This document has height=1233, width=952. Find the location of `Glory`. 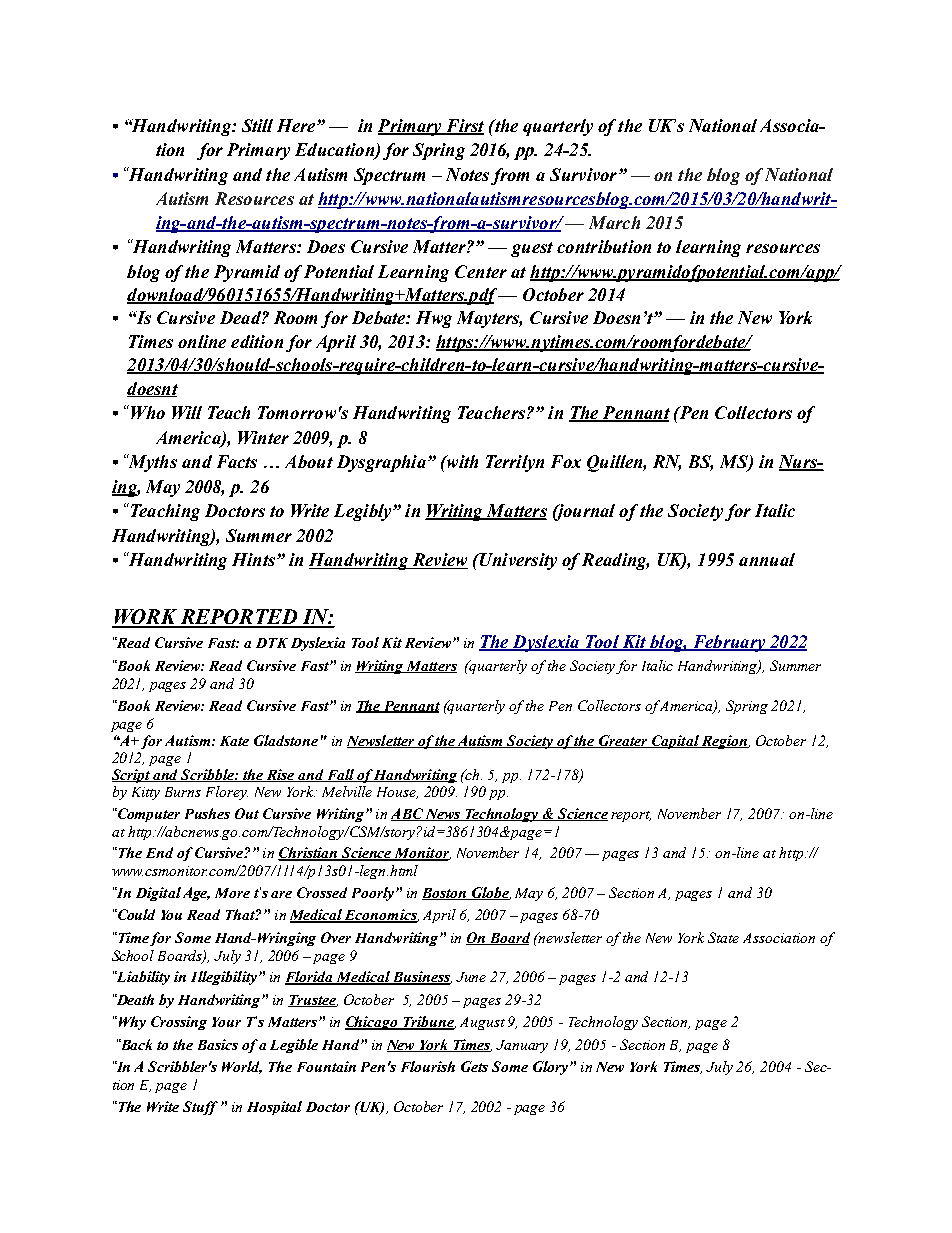

Glory is located at coordinates (552, 1068).
